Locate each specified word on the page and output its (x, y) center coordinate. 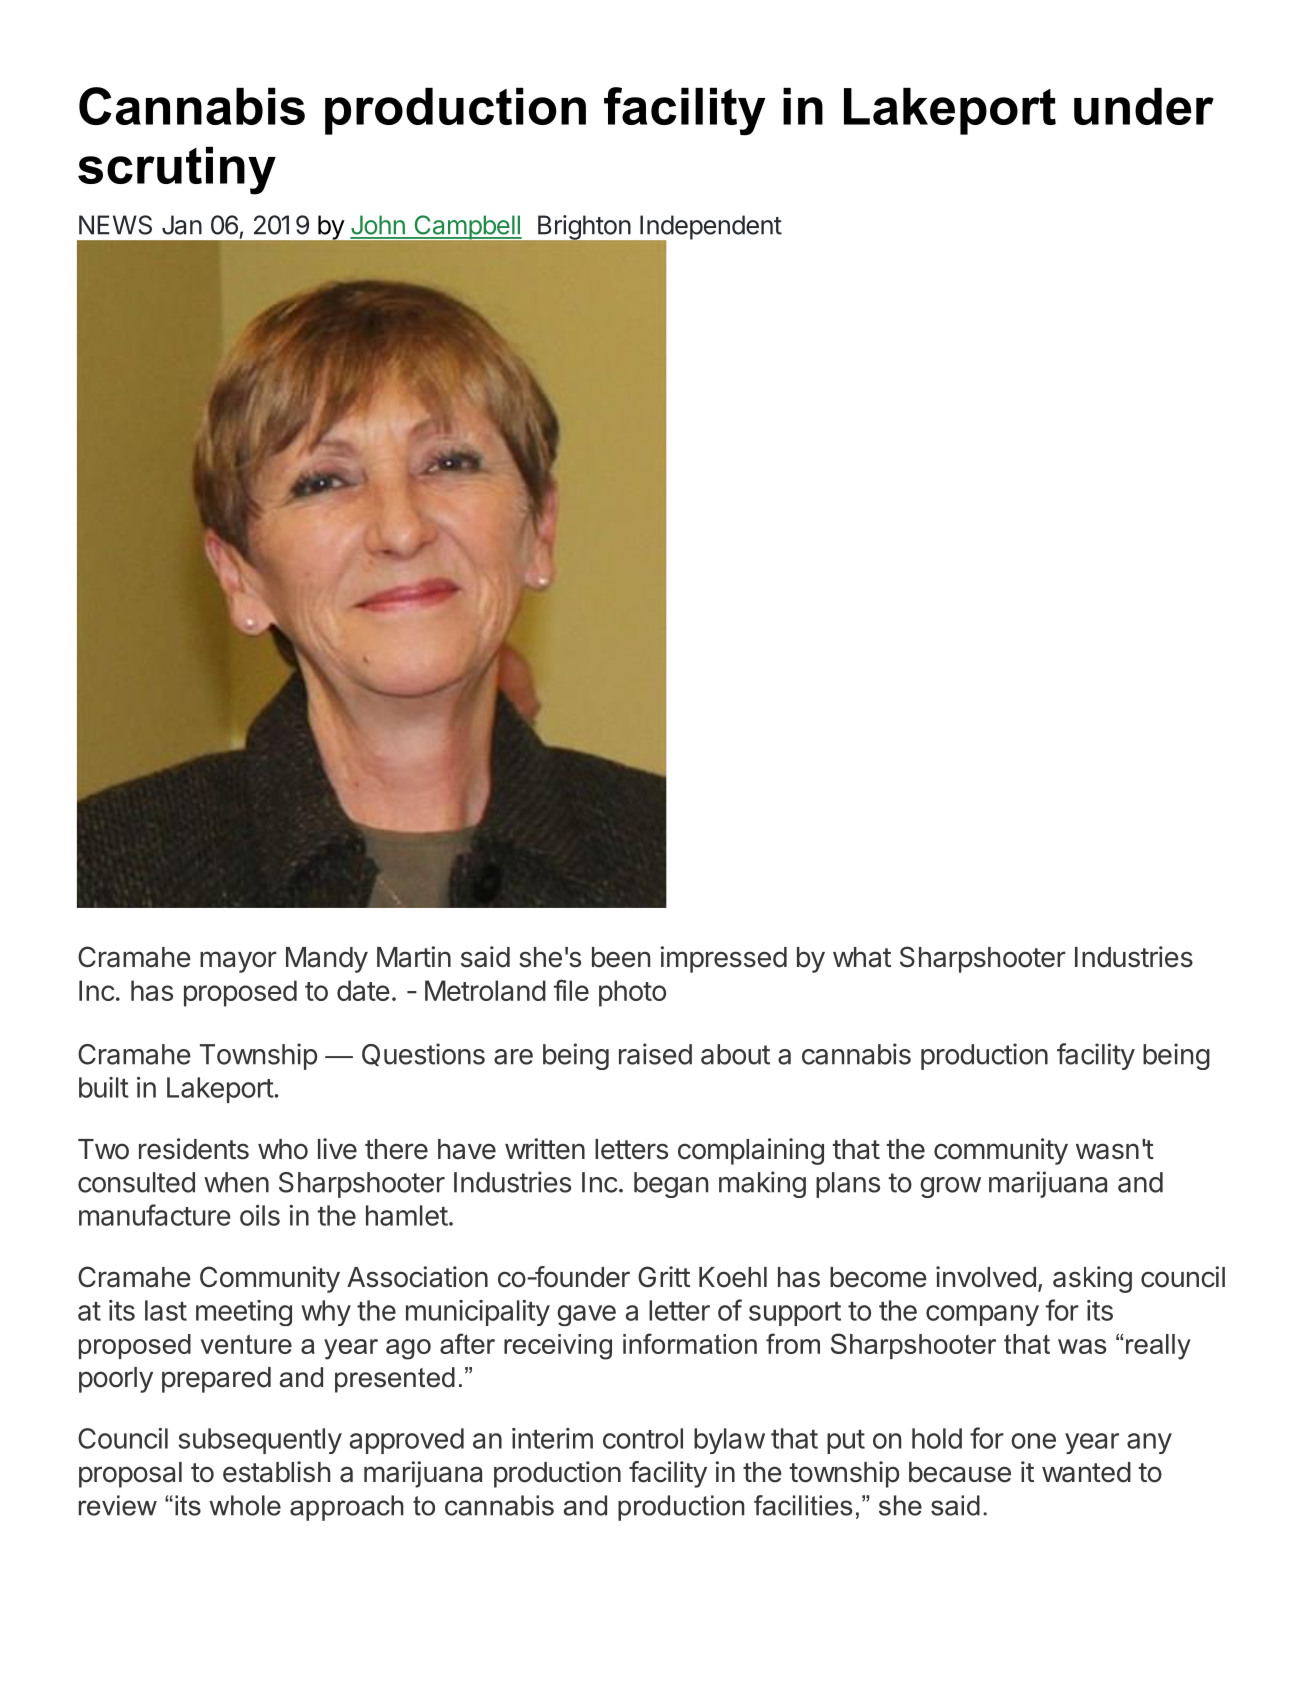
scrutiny (177, 171)
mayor (238, 962)
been (621, 957)
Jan (182, 225)
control (643, 1438)
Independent (710, 228)
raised (655, 1054)
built (104, 1087)
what (862, 957)
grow (950, 1187)
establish (276, 1472)
